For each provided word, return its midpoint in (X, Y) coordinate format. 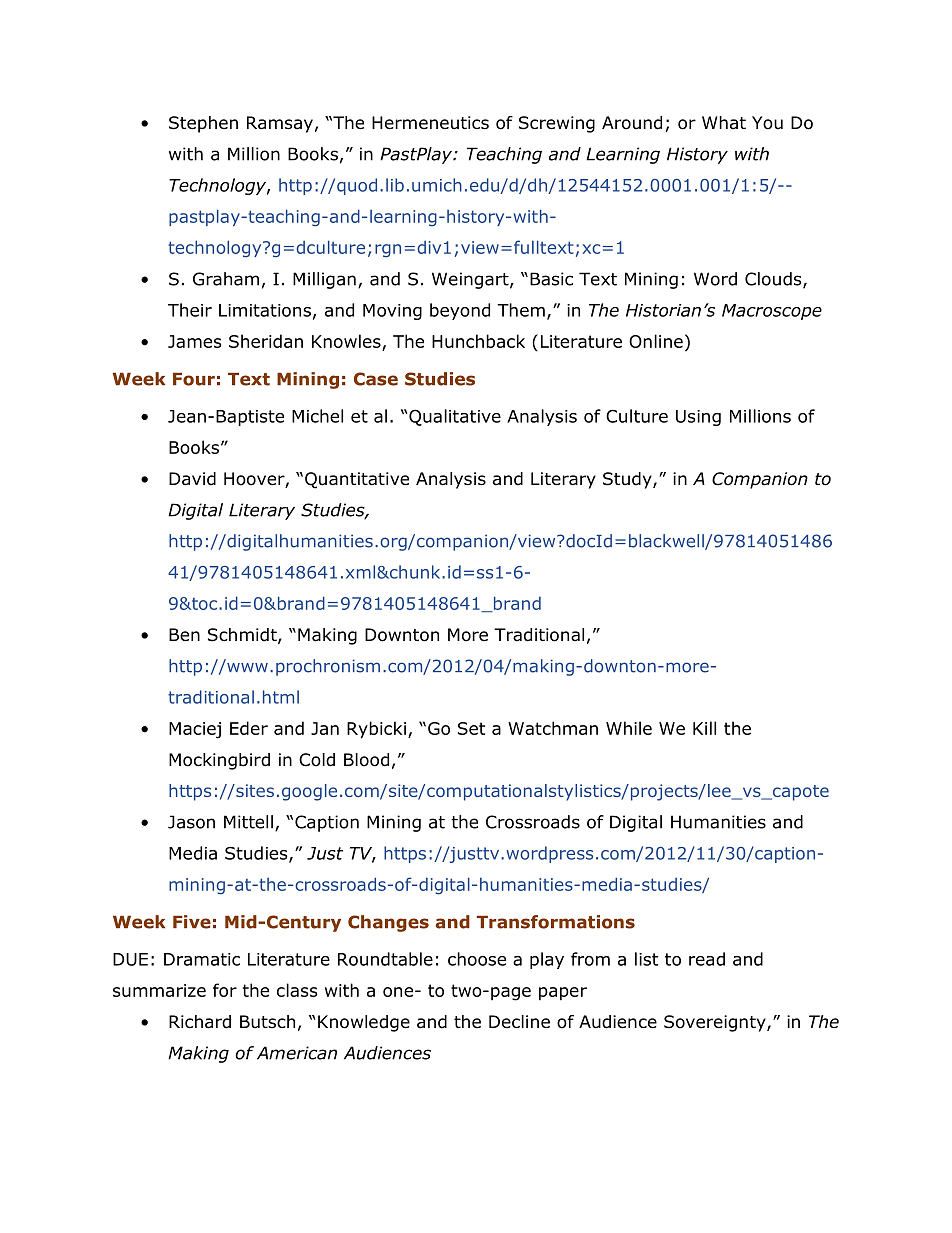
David (192, 479)
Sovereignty (716, 1023)
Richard (200, 1022)
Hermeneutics (430, 123)
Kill (704, 728)
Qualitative (455, 417)
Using (698, 418)
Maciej (195, 730)
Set (471, 728)
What (724, 123)
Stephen (203, 124)
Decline (519, 1022)
